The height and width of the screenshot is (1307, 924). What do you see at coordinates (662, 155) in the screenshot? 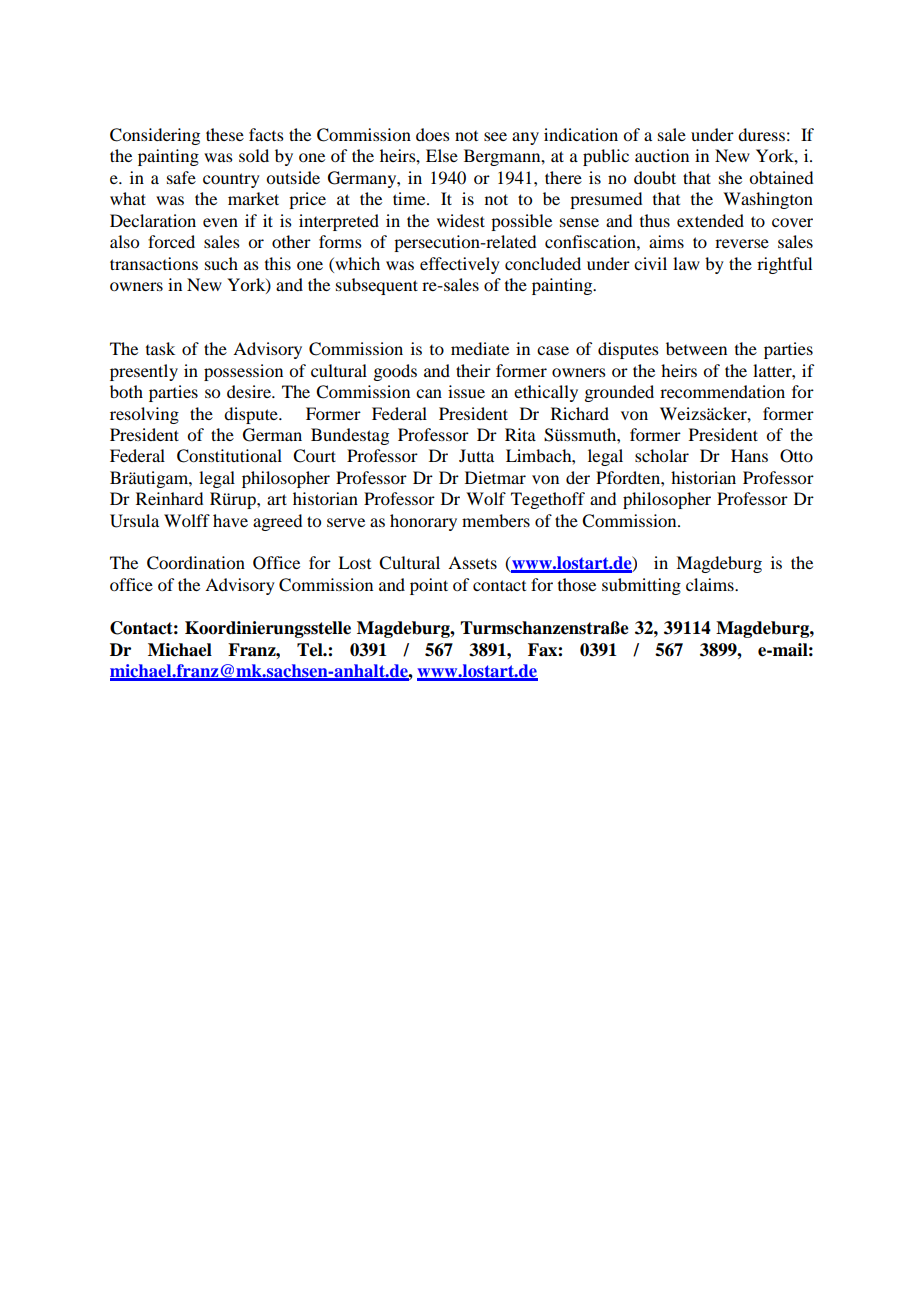
I see `auction` at bounding box center [662, 155].
